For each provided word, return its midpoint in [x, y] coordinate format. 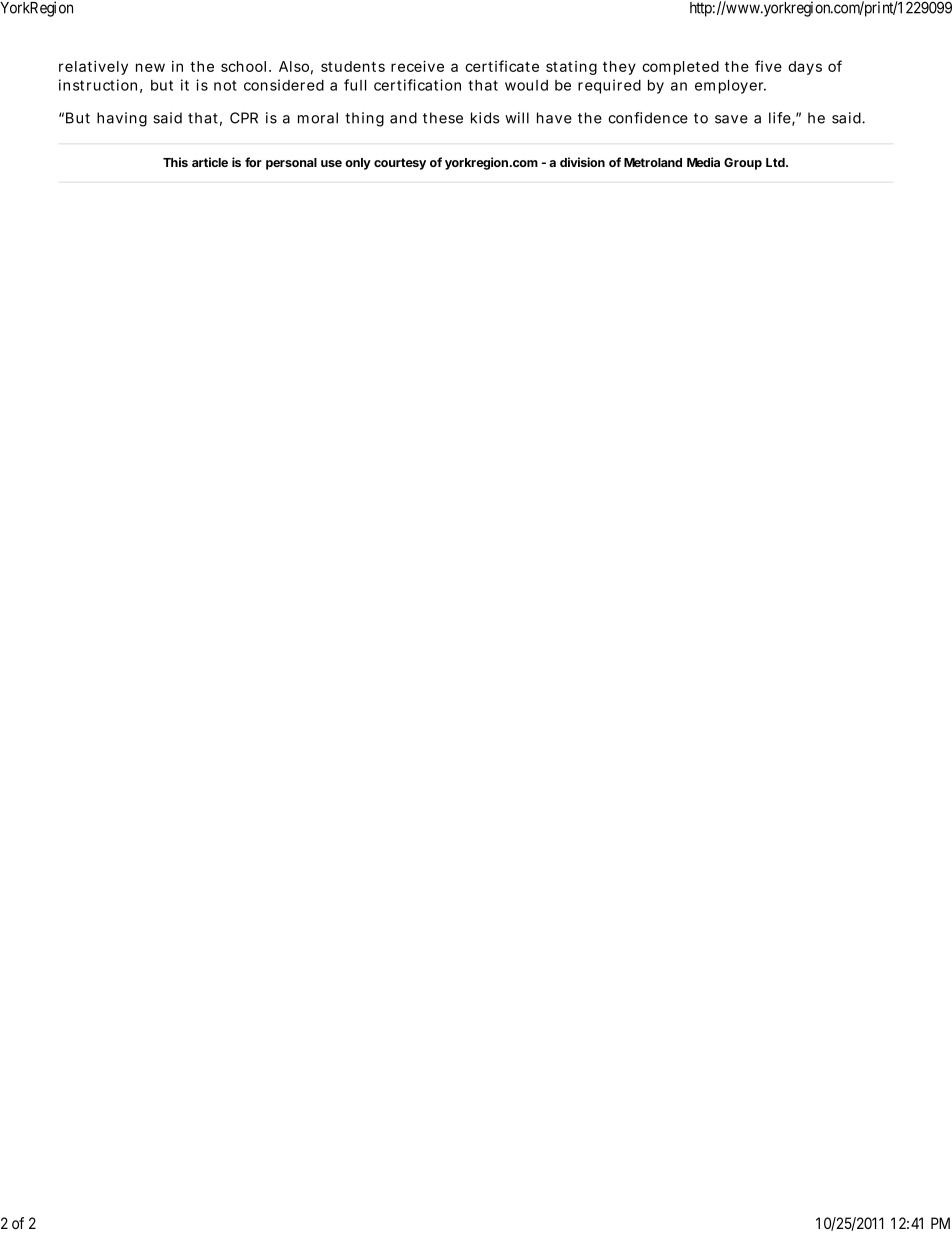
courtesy [400, 164]
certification [417, 85]
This [175, 162]
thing [364, 119]
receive [417, 66]
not [225, 85]
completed [680, 68]
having [122, 119]
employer [730, 87]
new [150, 67]
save [731, 119]
